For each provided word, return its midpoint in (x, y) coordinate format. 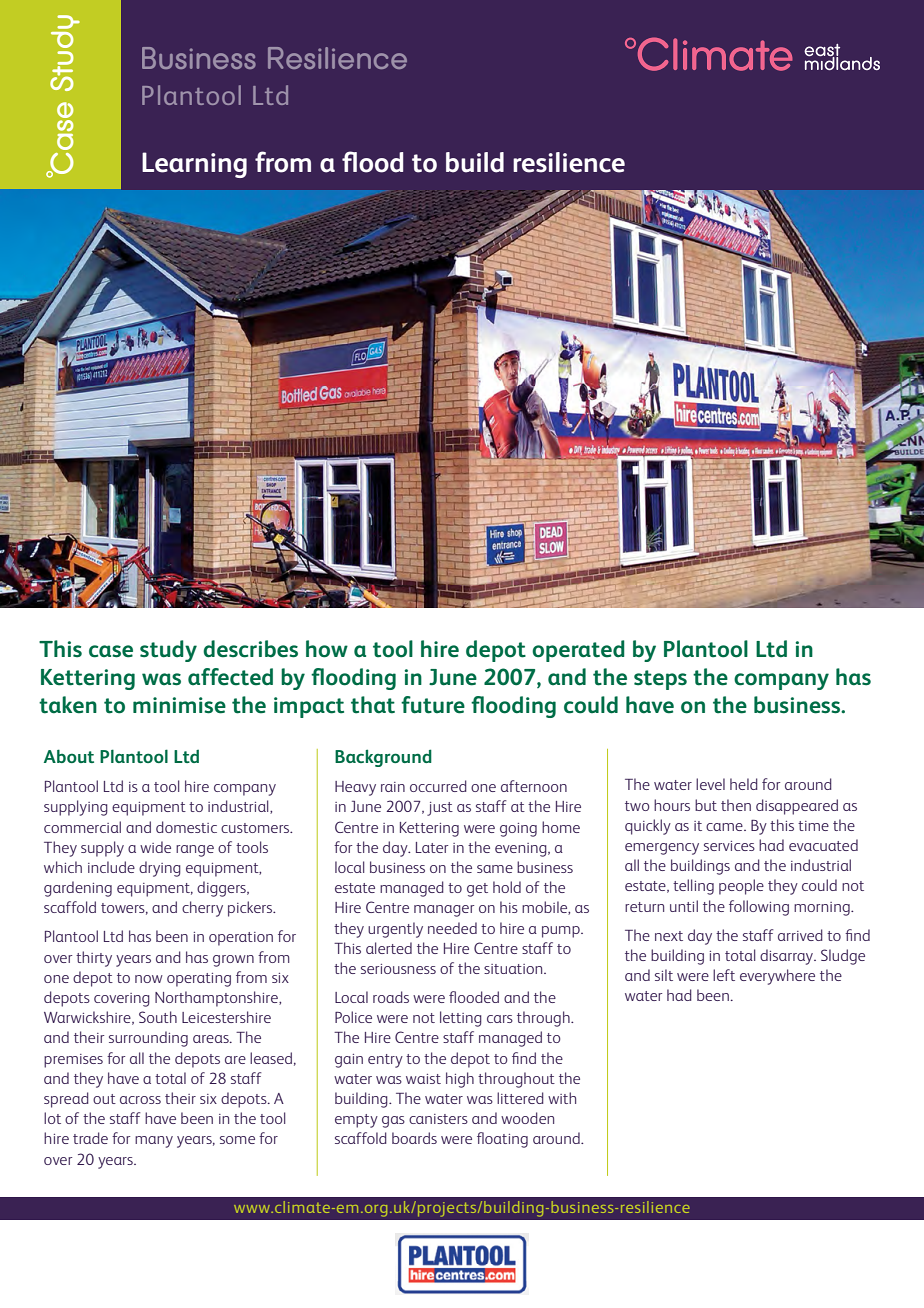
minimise (179, 705)
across (140, 1100)
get (477, 890)
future (433, 705)
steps (660, 680)
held (744, 784)
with (562, 1098)
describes (250, 649)
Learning (194, 165)
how (327, 649)
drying (160, 869)
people (741, 887)
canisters (438, 1119)
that (373, 705)
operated (578, 651)
